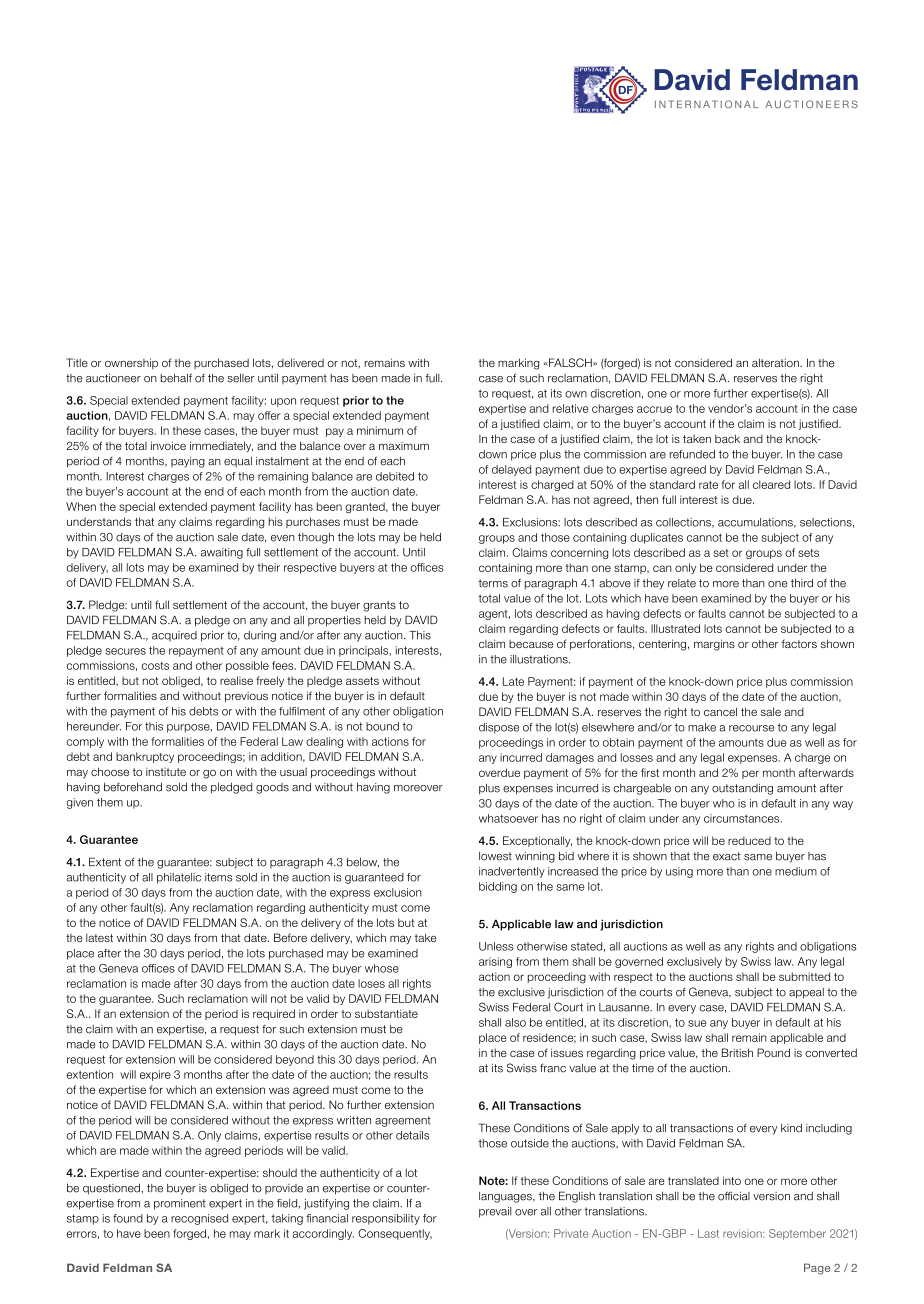 This page has width=924, height=1304. Describe the element at coordinates (174, 636) in the page. I see `acquired` at that location.
